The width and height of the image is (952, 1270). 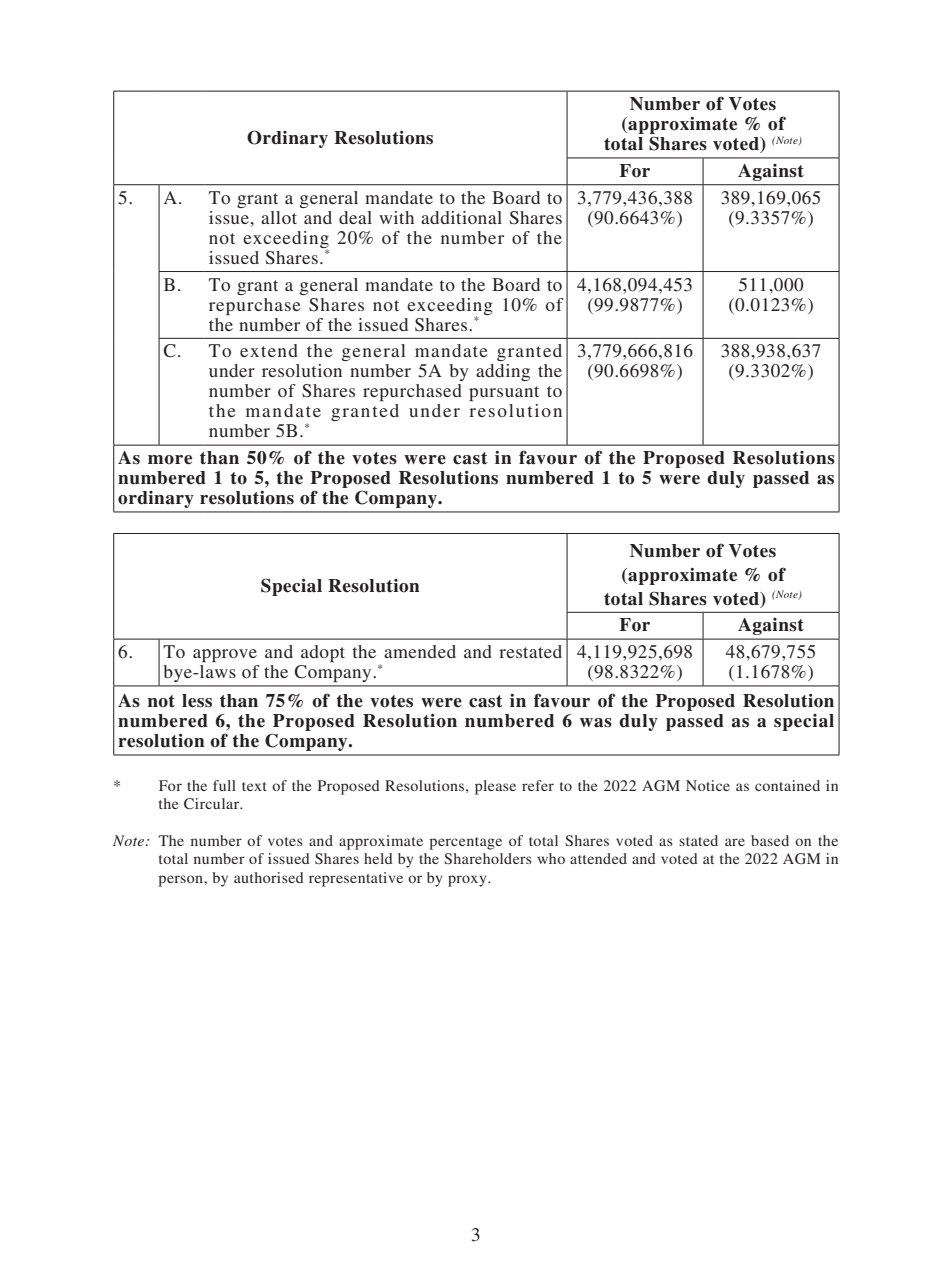 I want to click on Shareholders, so click(x=488, y=859).
